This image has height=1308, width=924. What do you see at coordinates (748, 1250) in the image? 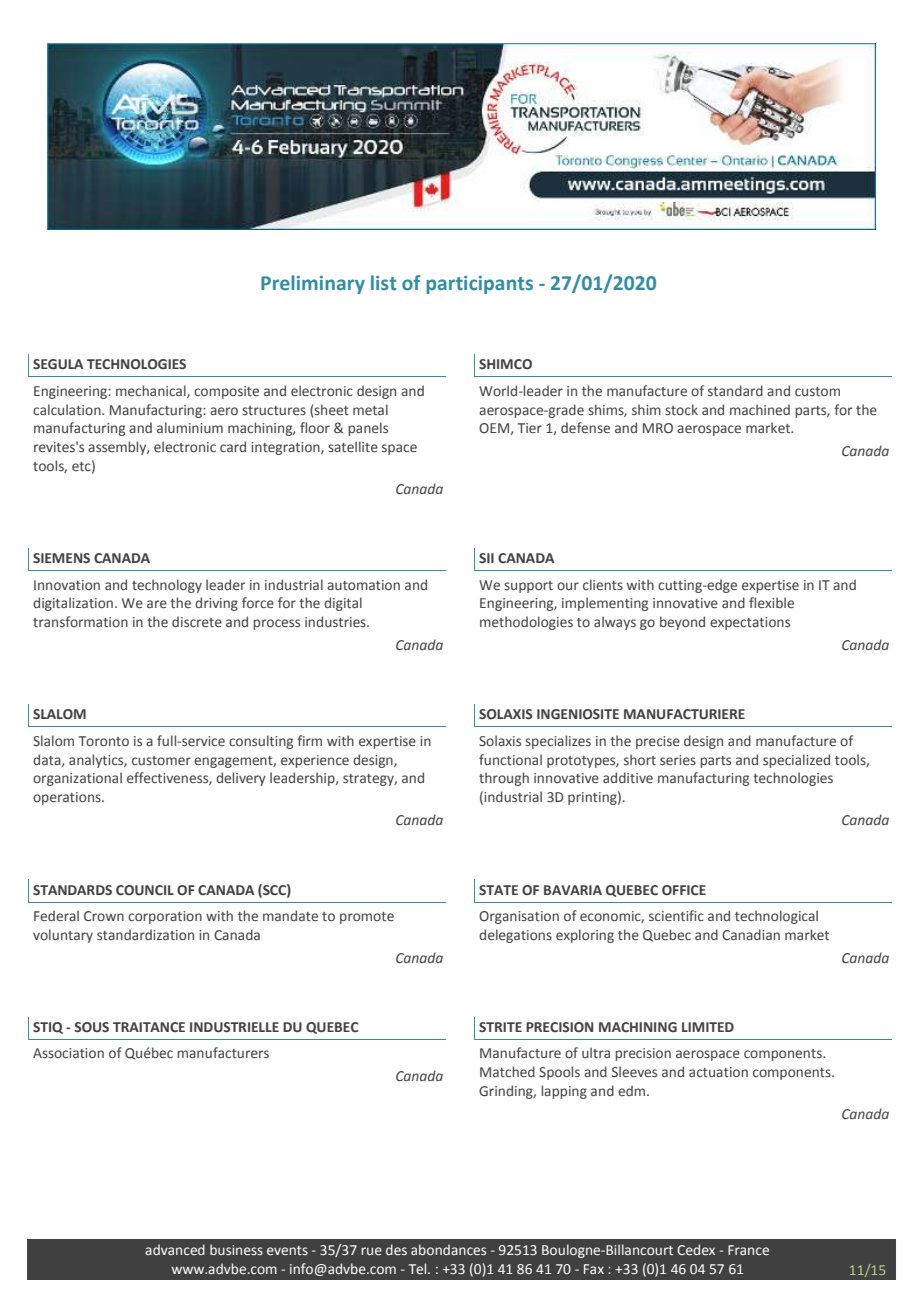
I see `France` at bounding box center [748, 1250].
